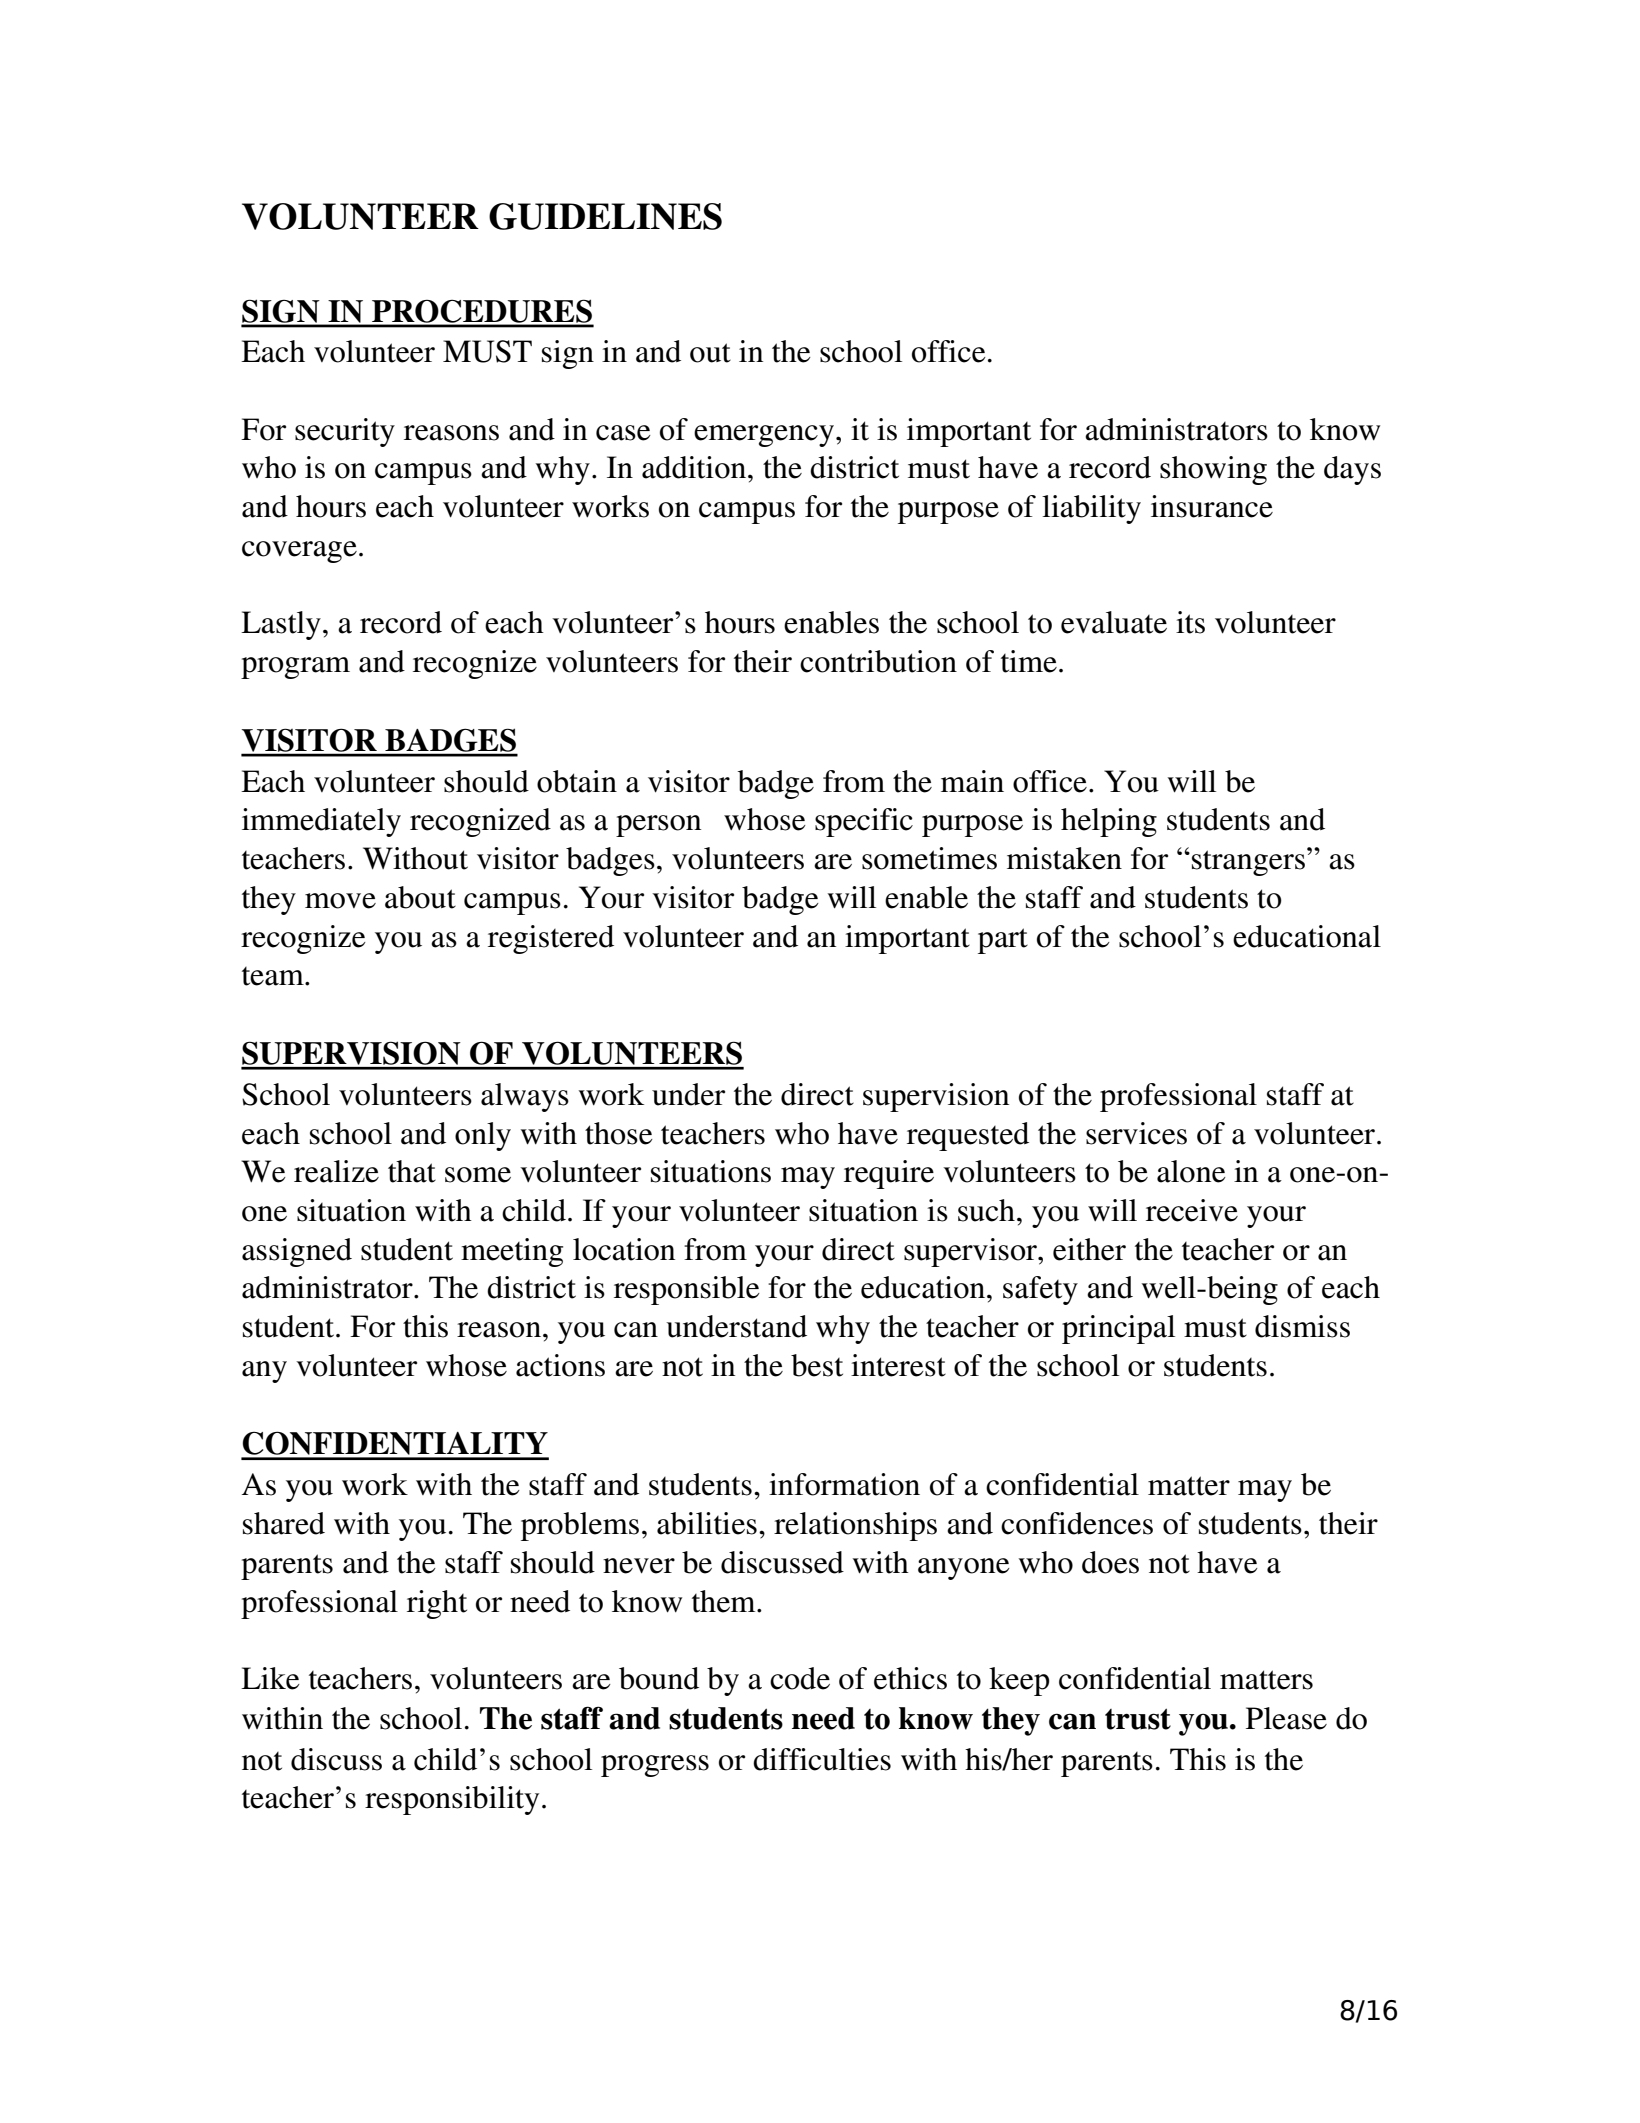 The width and height of the screenshot is (1640, 2123). Describe the element at coordinates (295, 668) in the screenshot. I see `program` at that location.
